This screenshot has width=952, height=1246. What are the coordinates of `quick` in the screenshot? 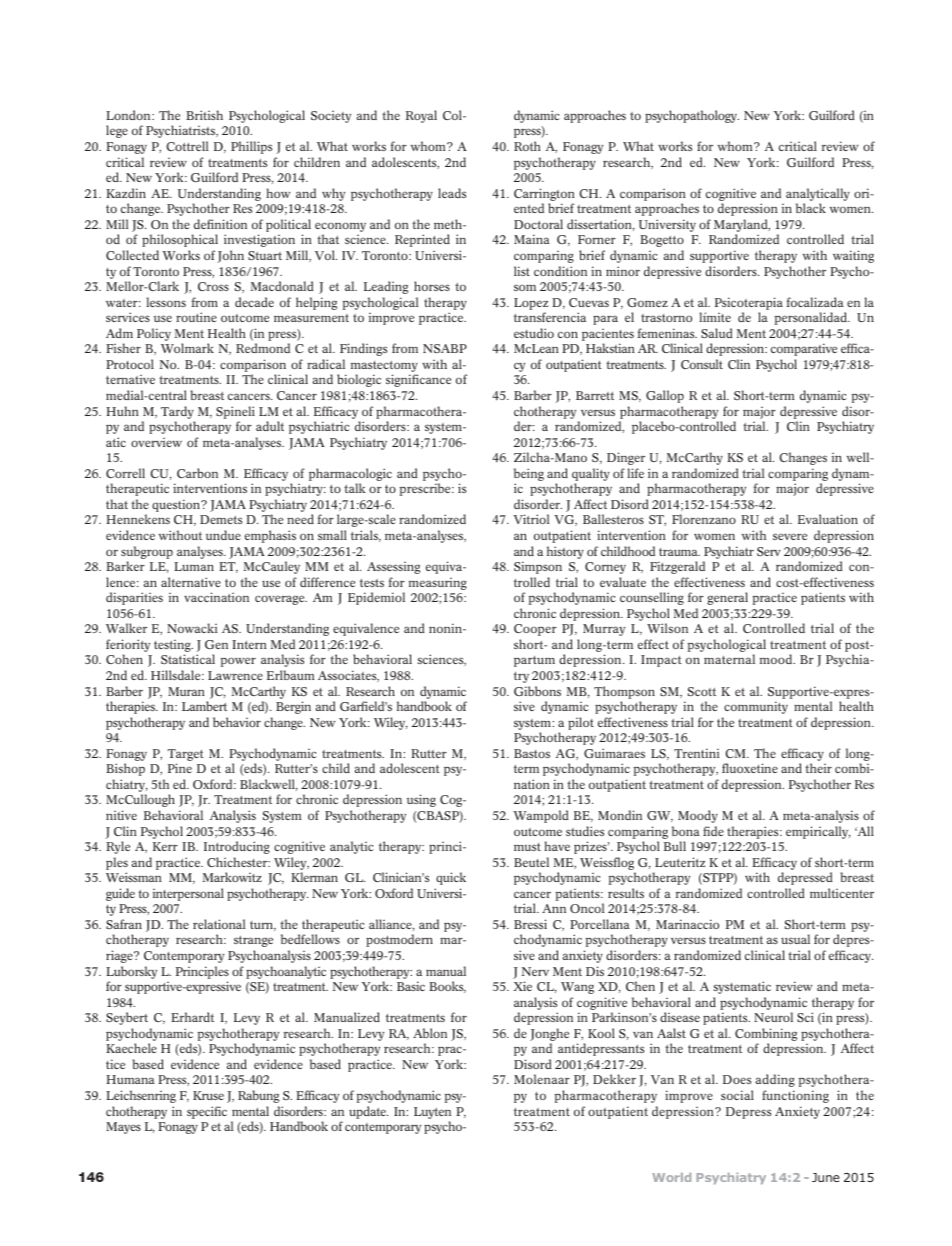 It's located at (451, 878).
